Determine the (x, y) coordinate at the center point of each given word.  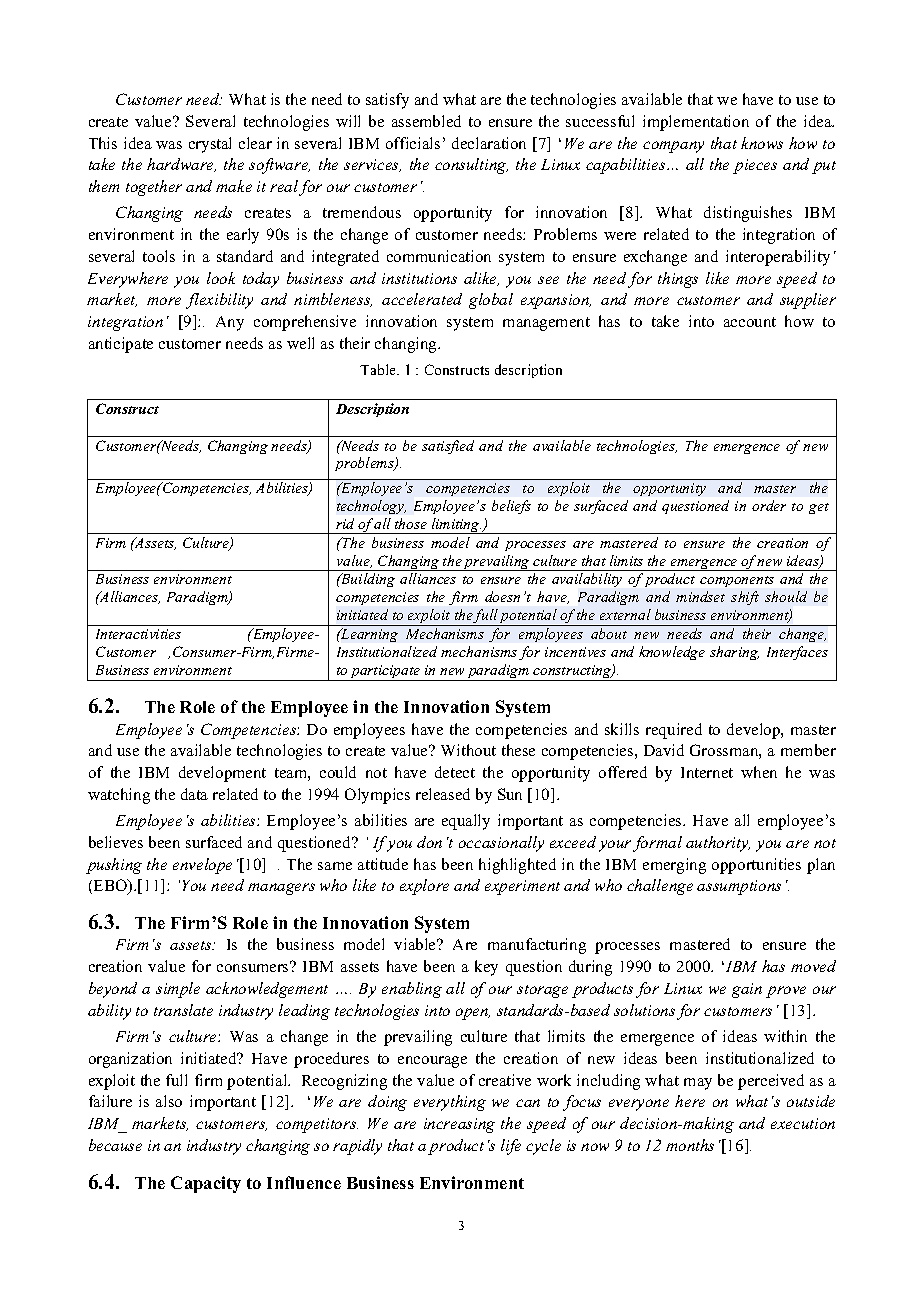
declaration (489, 143)
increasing (459, 1125)
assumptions (739, 887)
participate (386, 673)
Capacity (206, 1184)
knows (762, 143)
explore (424, 887)
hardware (181, 165)
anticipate (121, 345)
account (750, 322)
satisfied (448, 447)
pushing (114, 866)
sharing (734, 653)
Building (367, 580)
